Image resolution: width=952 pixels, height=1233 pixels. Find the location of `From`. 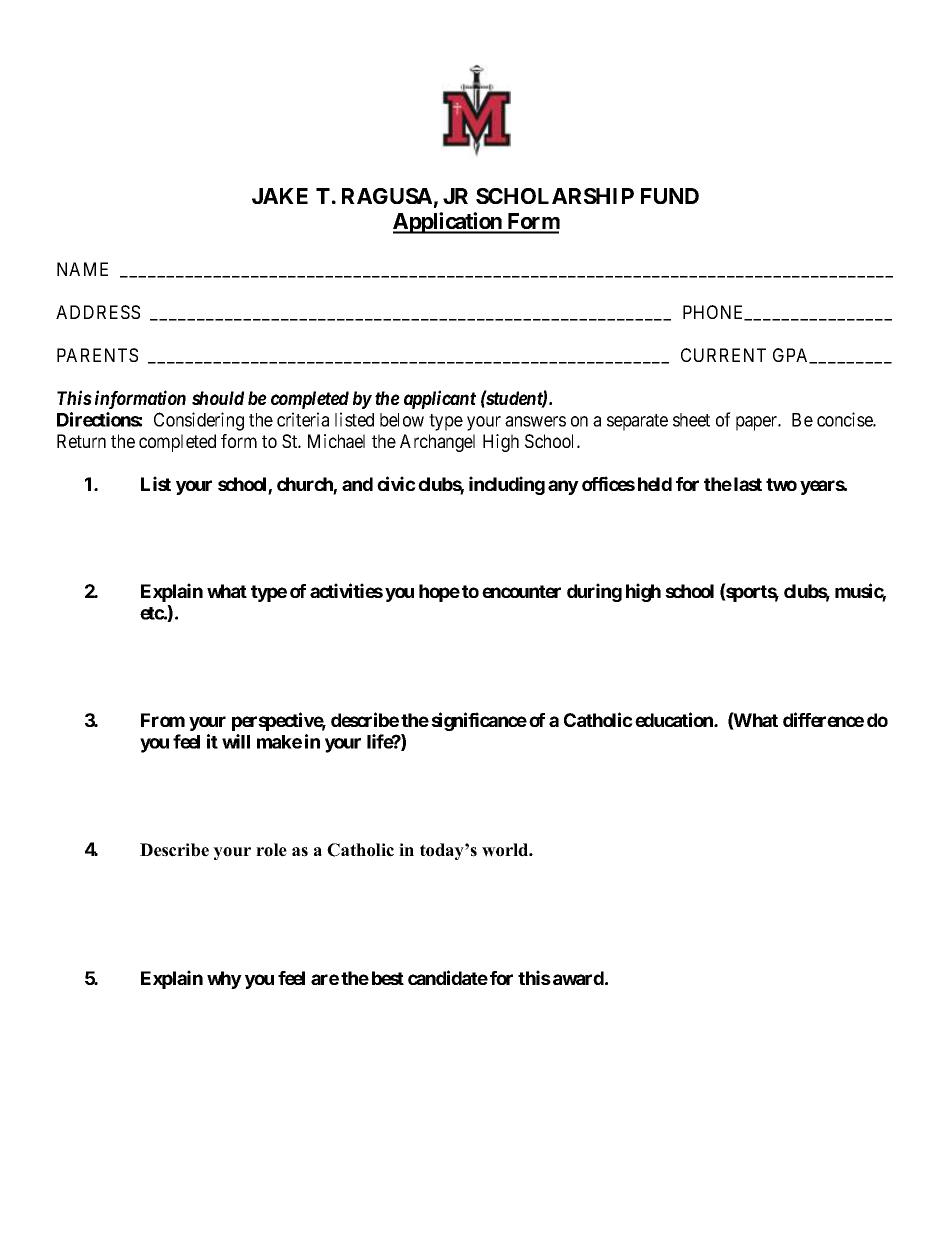

From is located at coordinates (163, 720).
